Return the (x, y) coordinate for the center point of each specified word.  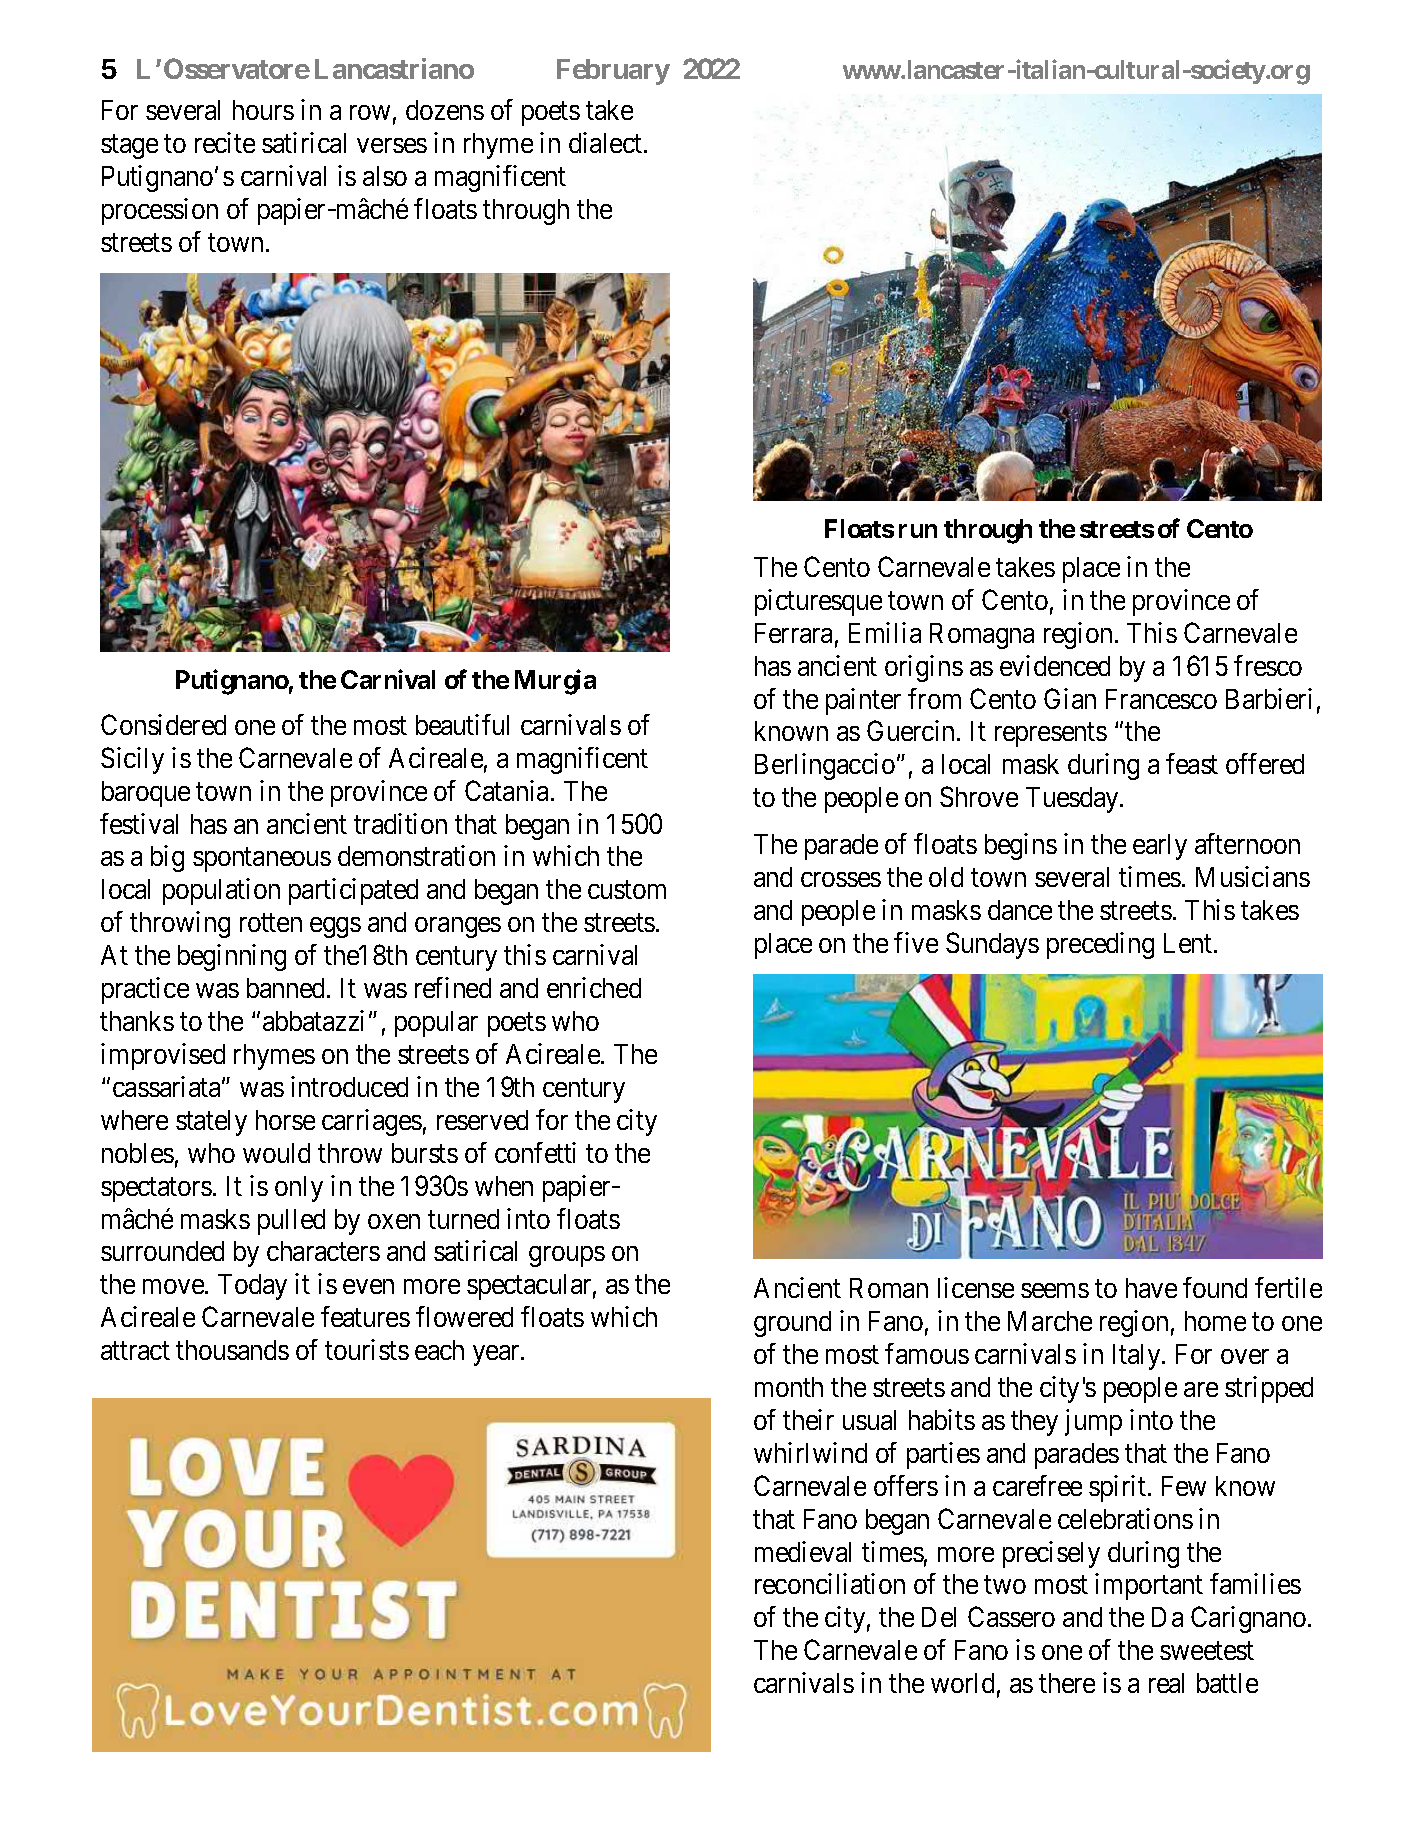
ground (792, 1324)
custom (627, 890)
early (1160, 847)
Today (252, 1287)
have (1151, 1288)
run (918, 531)
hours (263, 110)
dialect (607, 142)
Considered (163, 724)
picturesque (818, 602)
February (613, 72)
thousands (232, 1350)
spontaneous (262, 860)
